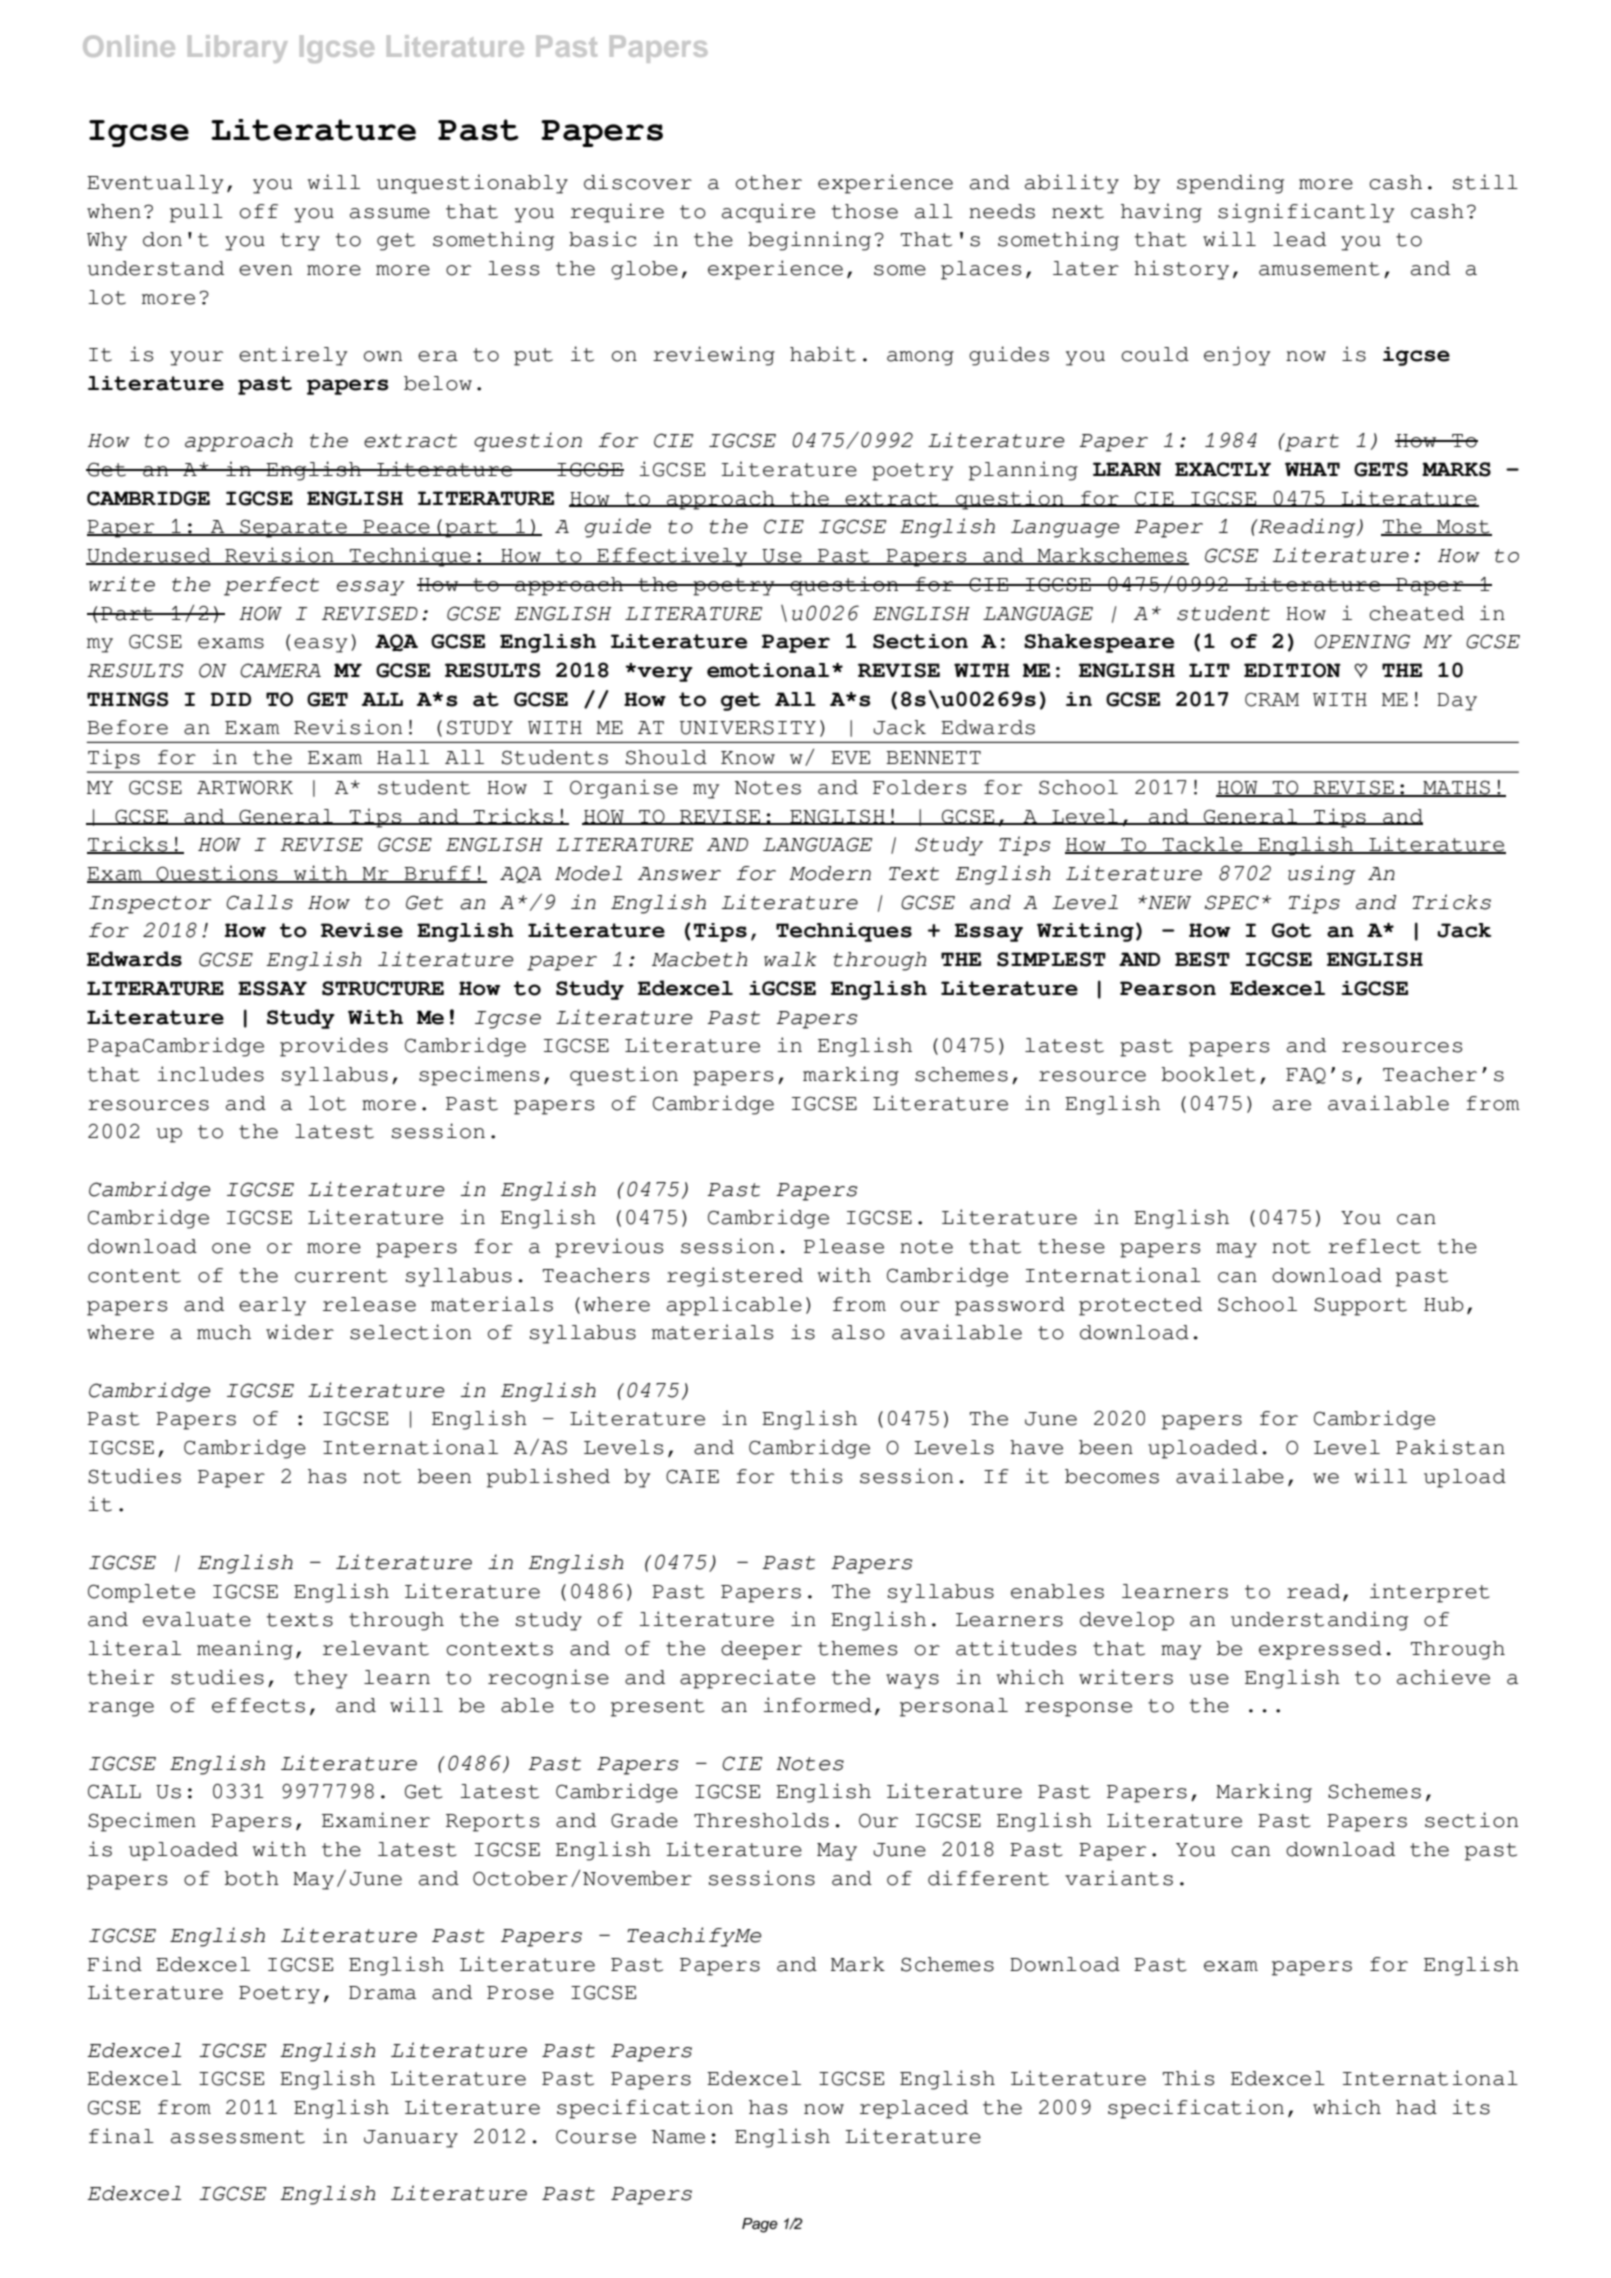  I want to click on Page, so click(760, 2225).
